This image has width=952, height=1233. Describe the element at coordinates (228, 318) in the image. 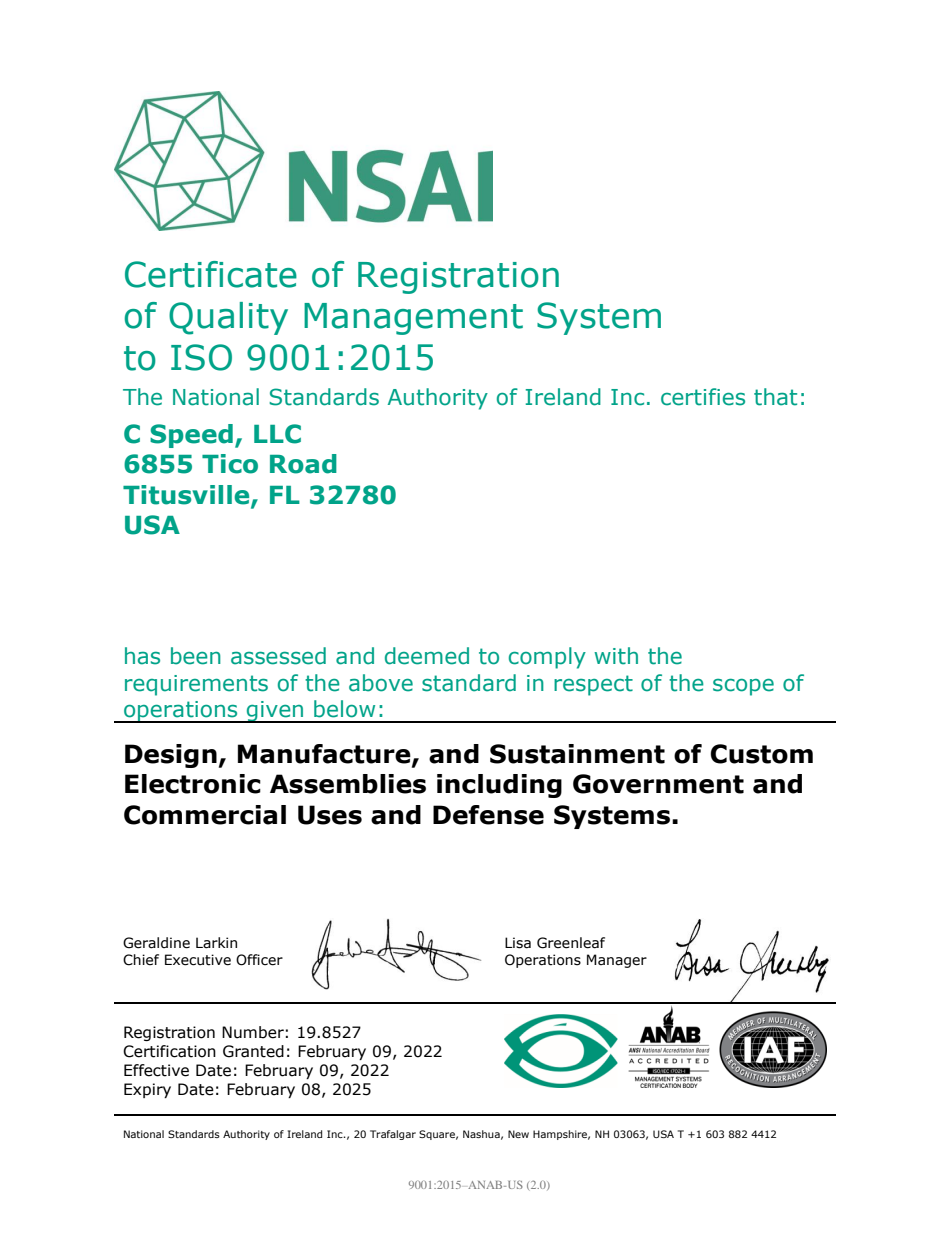

I see `Quality` at that location.
